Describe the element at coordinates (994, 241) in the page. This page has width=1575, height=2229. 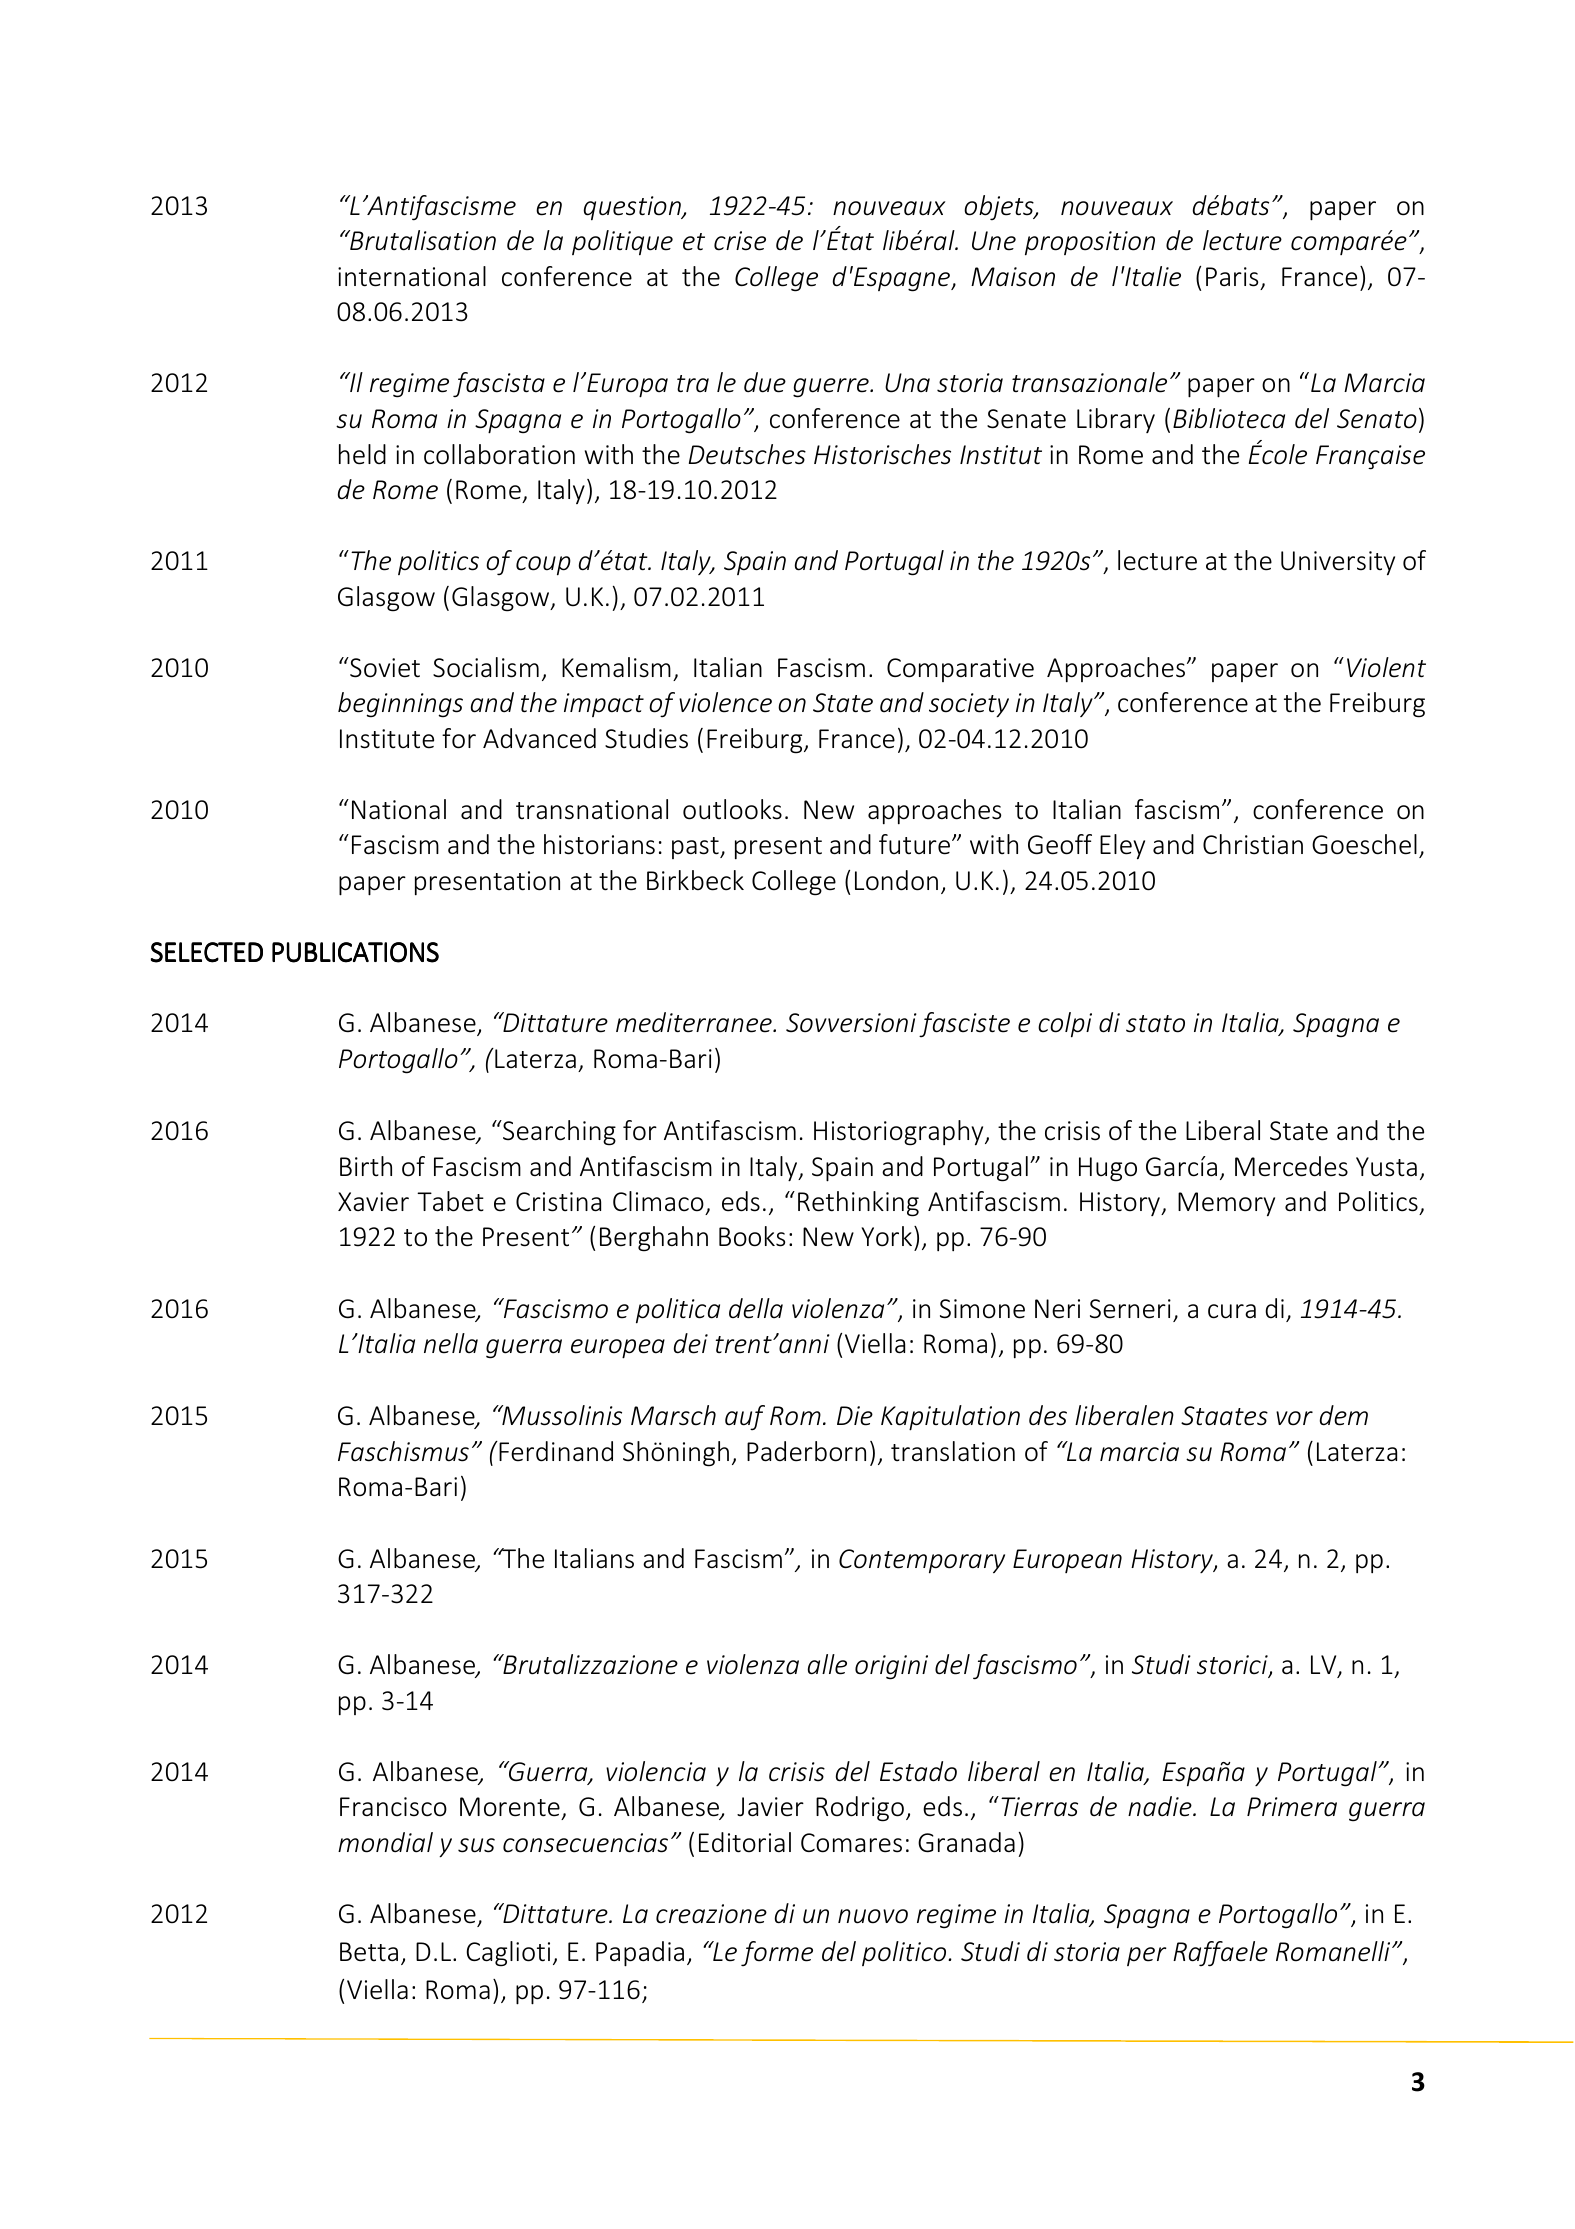
I see `Une` at that location.
